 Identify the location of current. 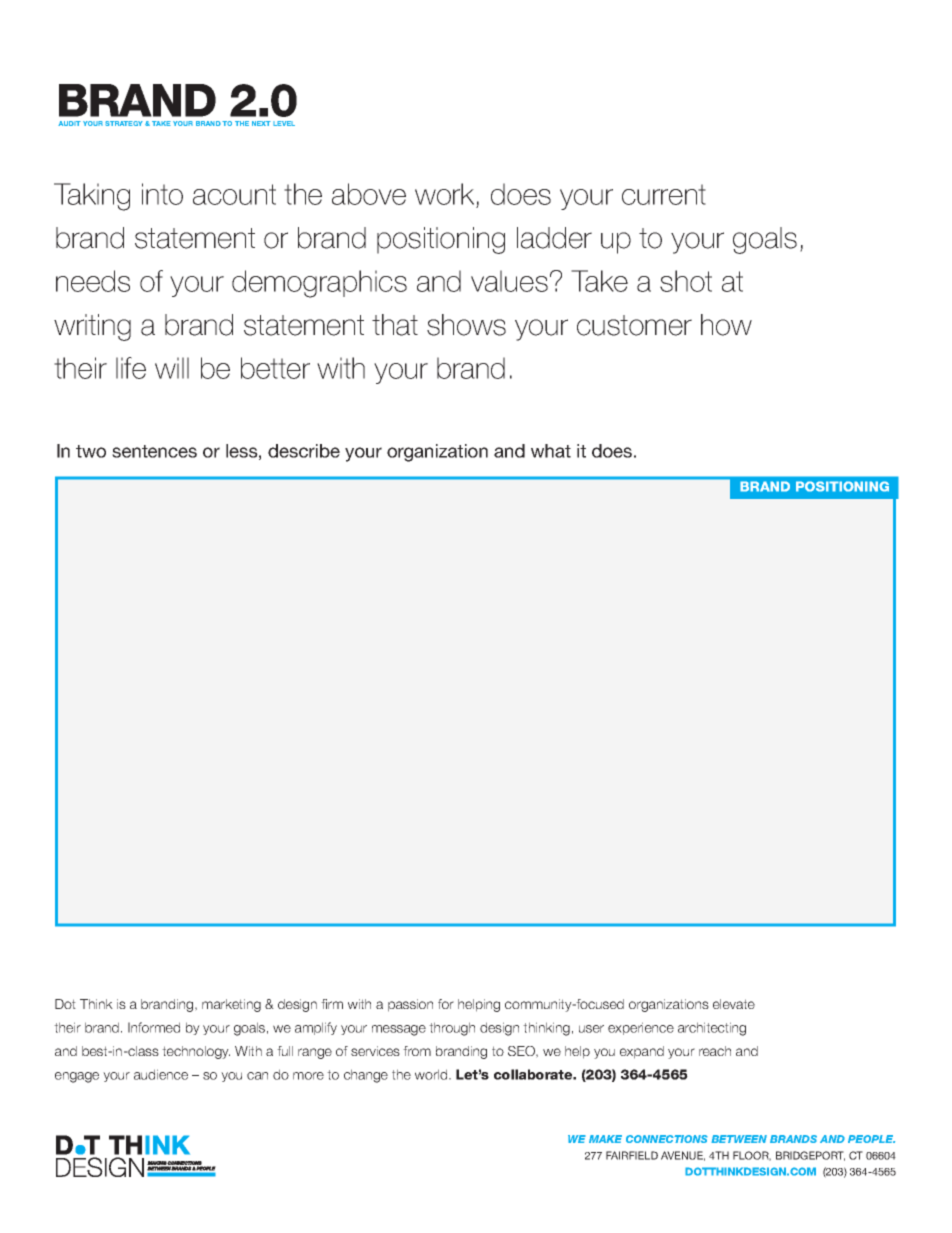
(664, 194).
